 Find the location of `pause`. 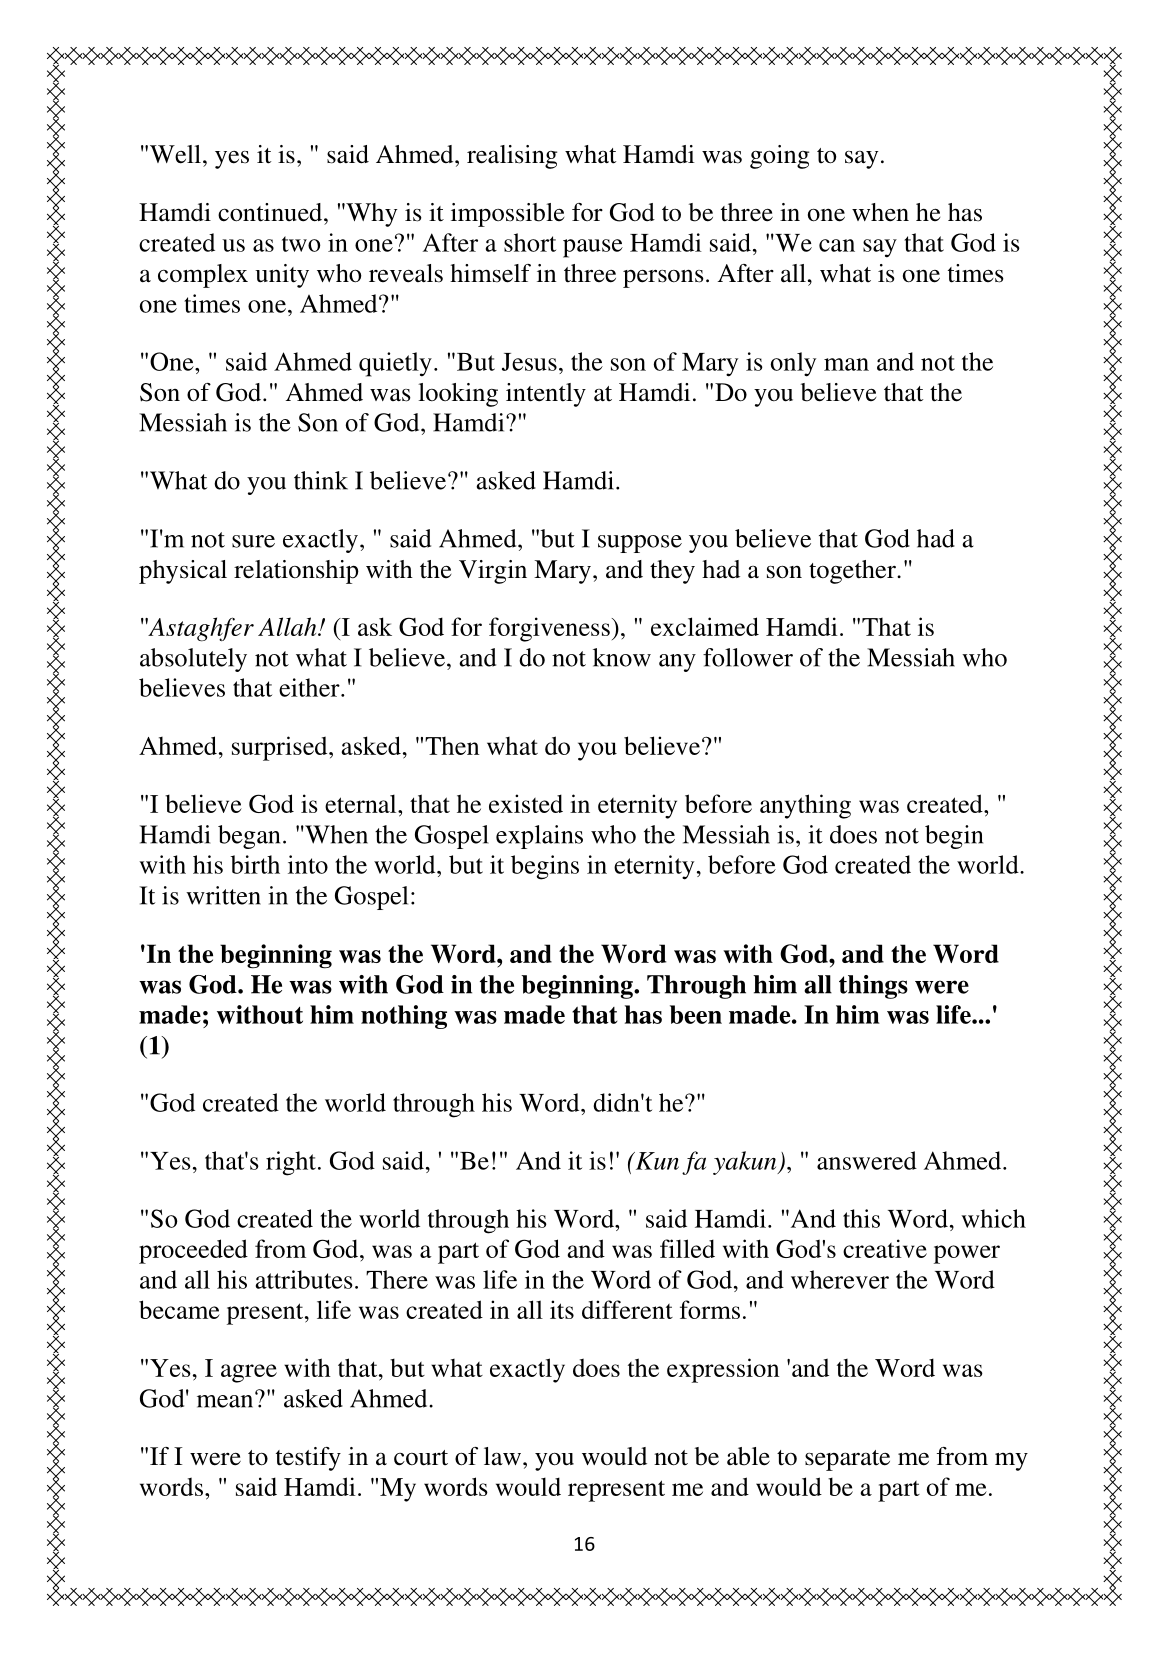

pause is located at coordinates (593, 248).
